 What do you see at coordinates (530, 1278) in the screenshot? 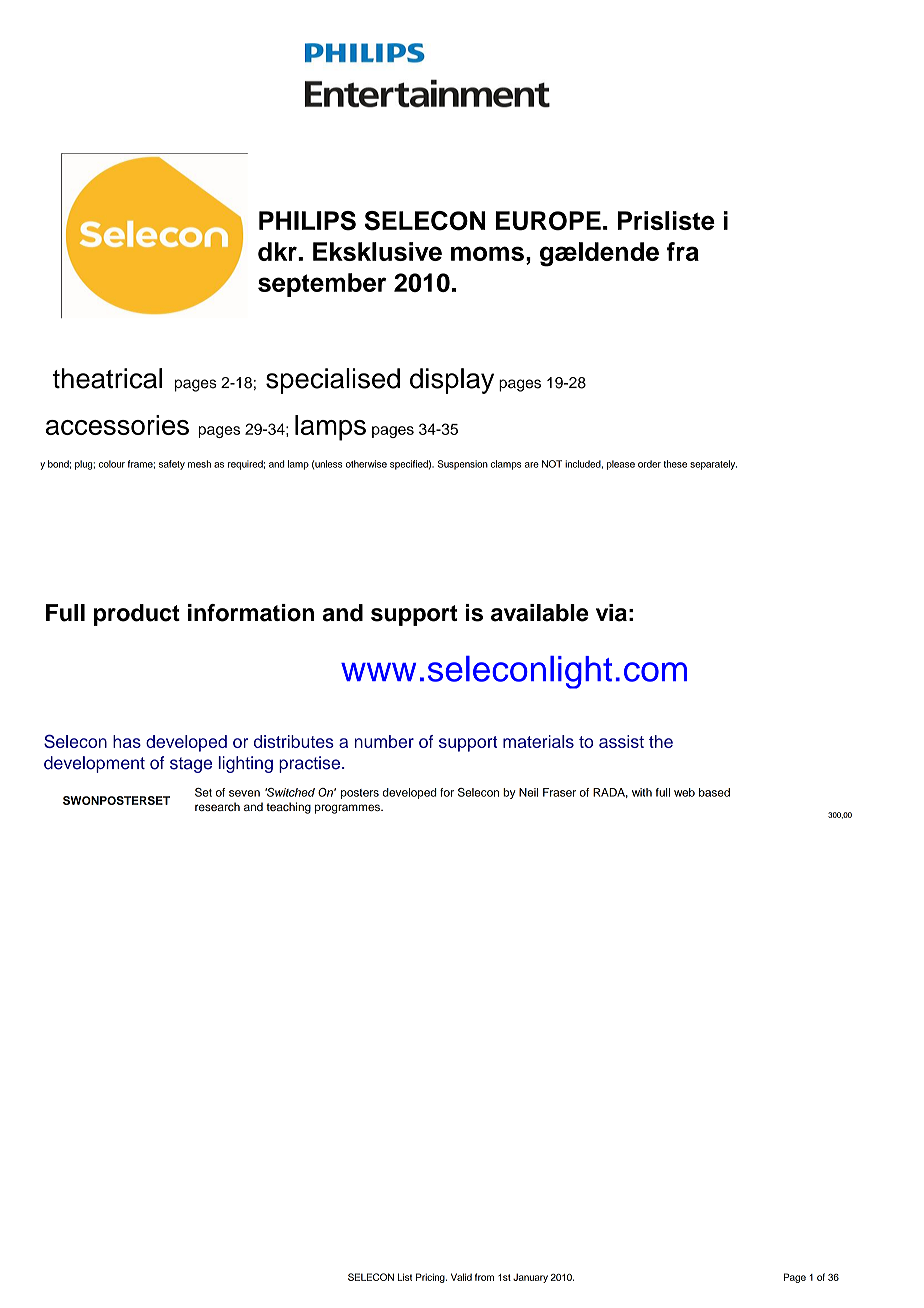
I see `January` at bounding box center [530, 1278].
